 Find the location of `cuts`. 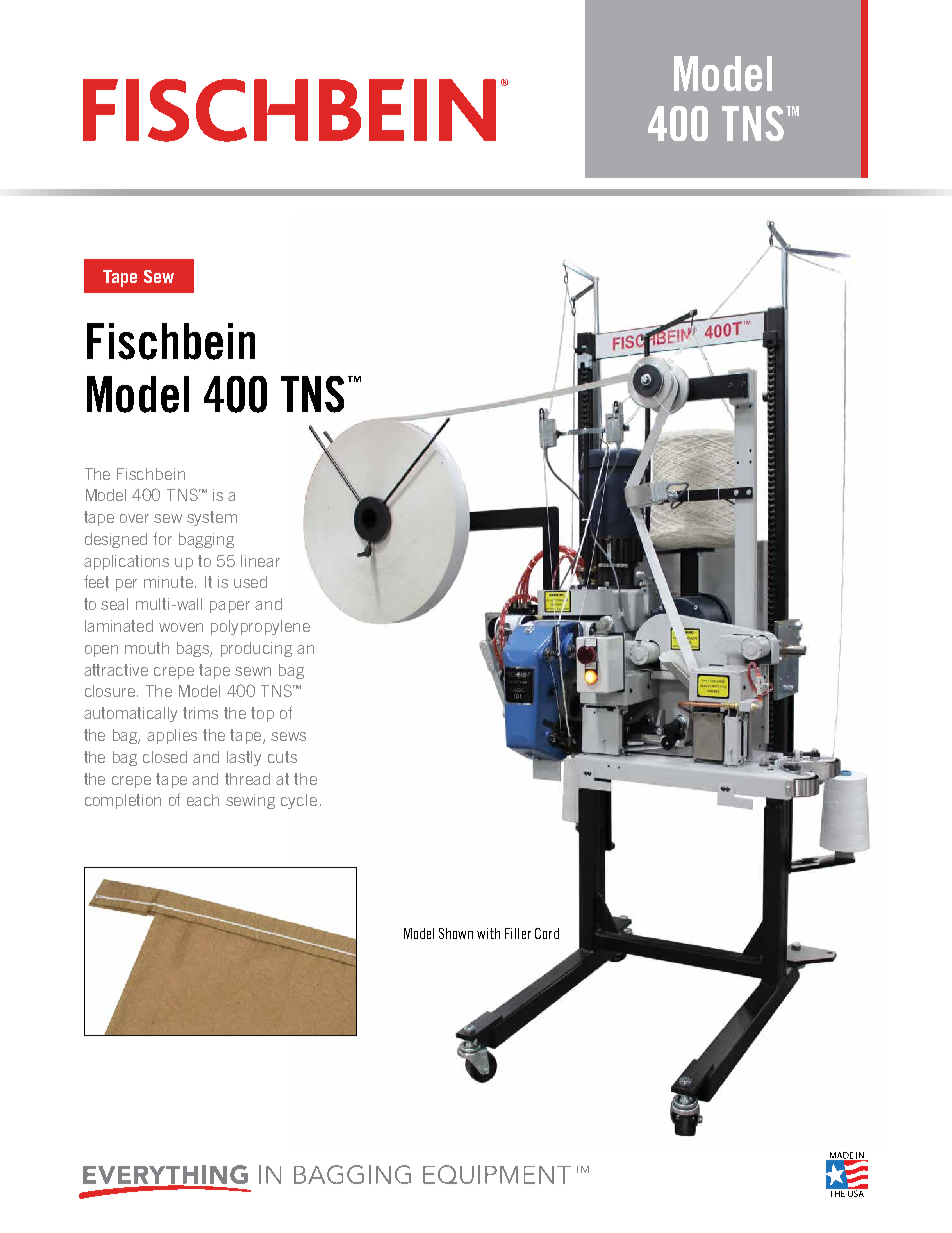

cuts is located at coordinates (282, 757).
